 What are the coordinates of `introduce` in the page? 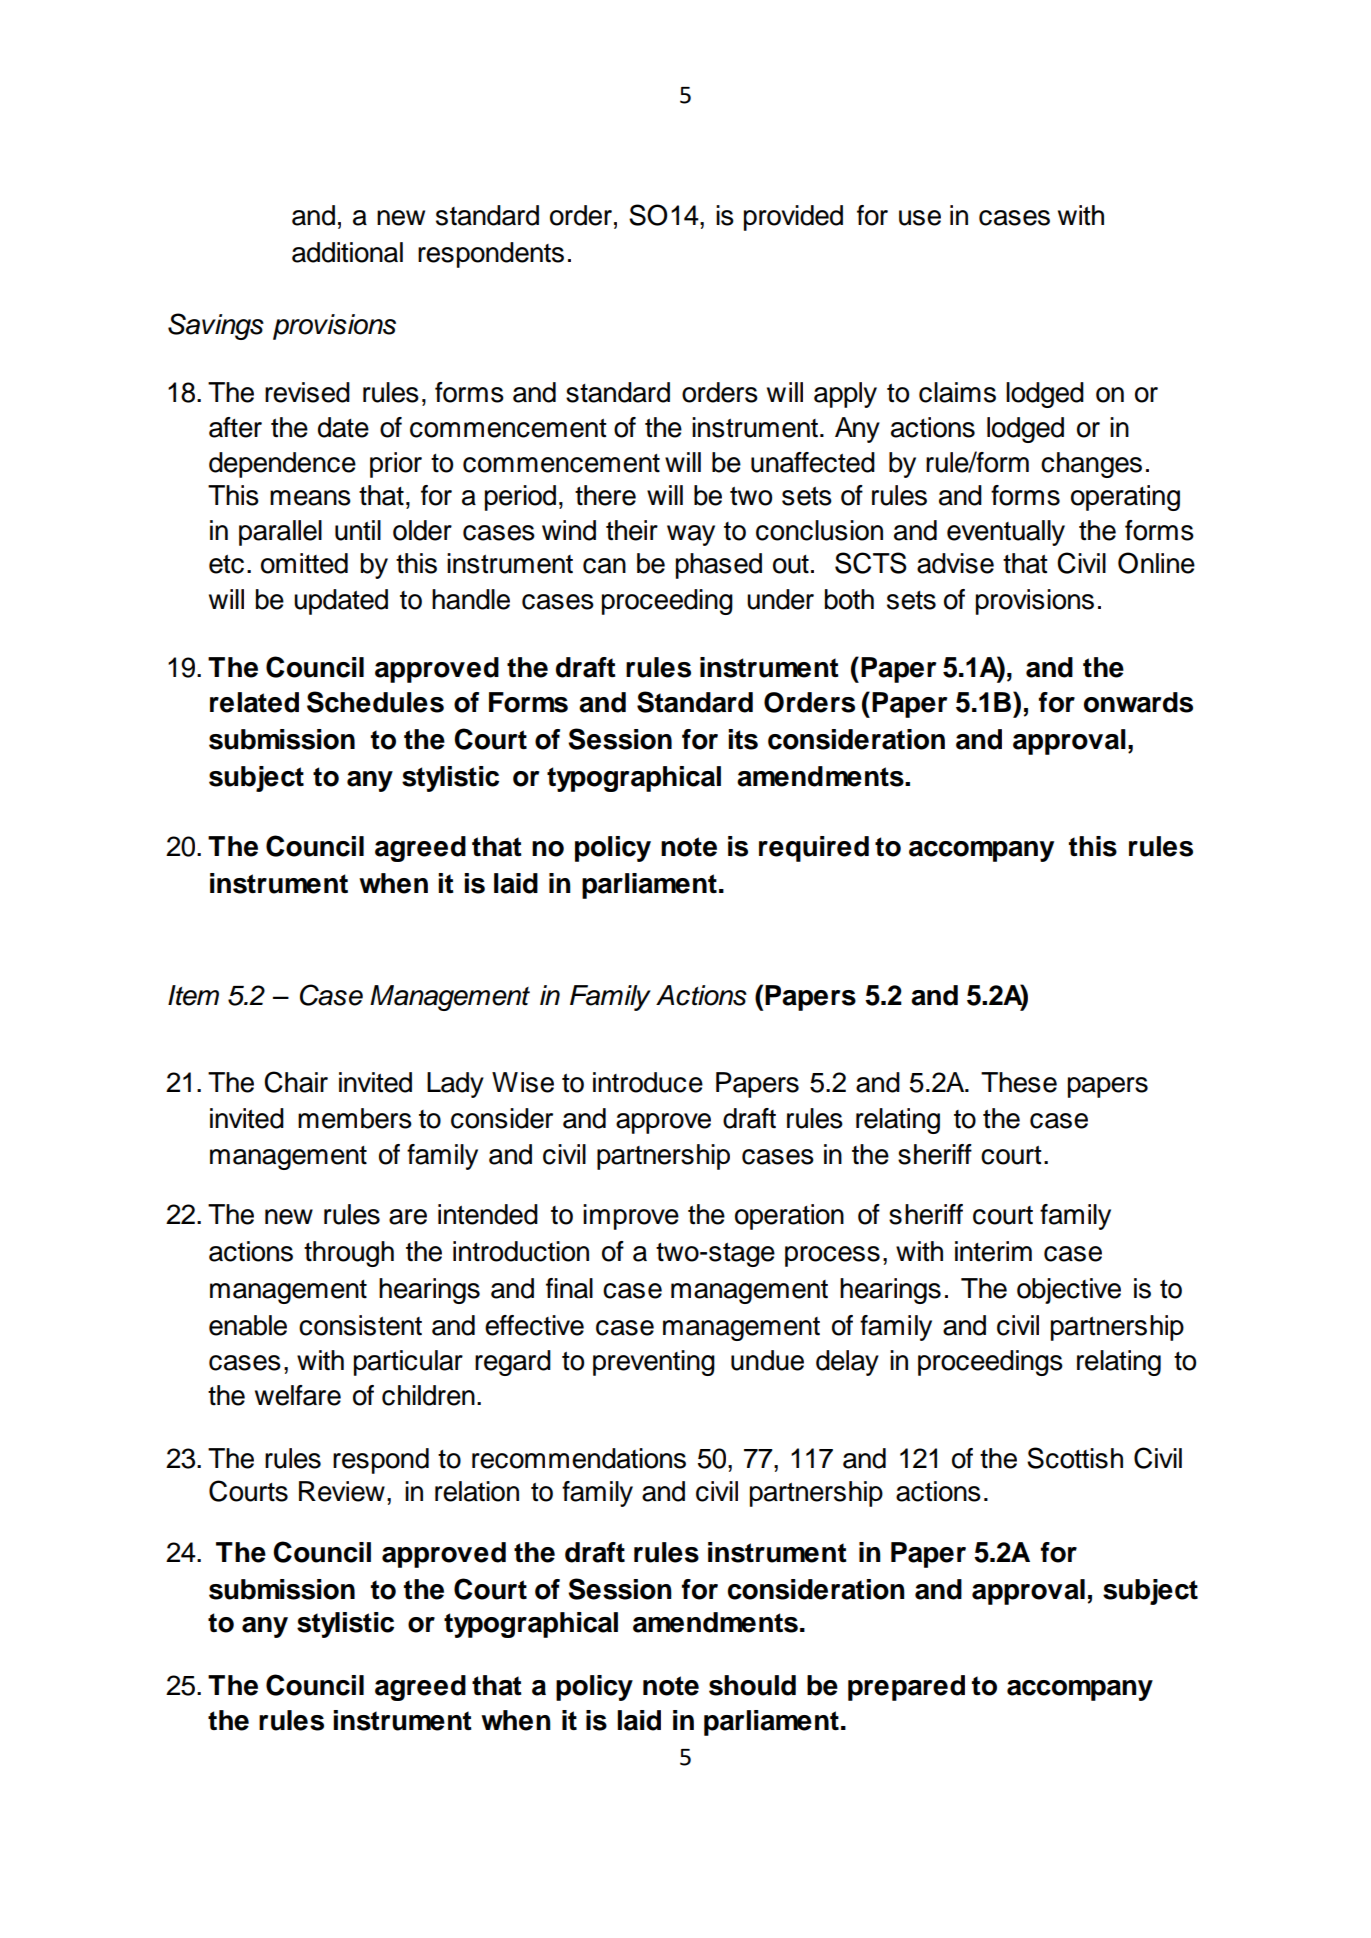 It's located at (648, 1082).
